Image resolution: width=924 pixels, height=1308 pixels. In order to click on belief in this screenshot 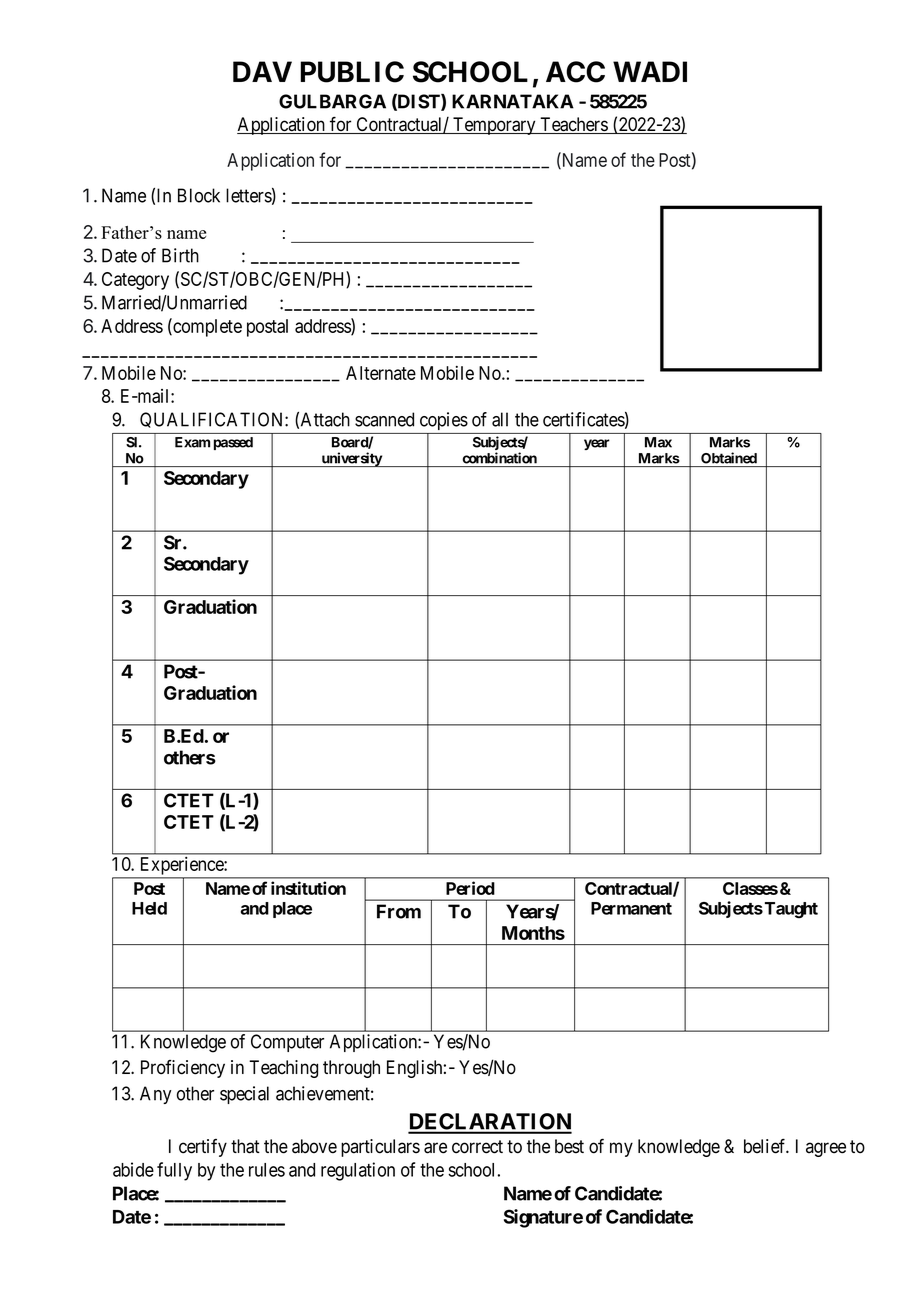, I will do `click(766, 1146)`.
